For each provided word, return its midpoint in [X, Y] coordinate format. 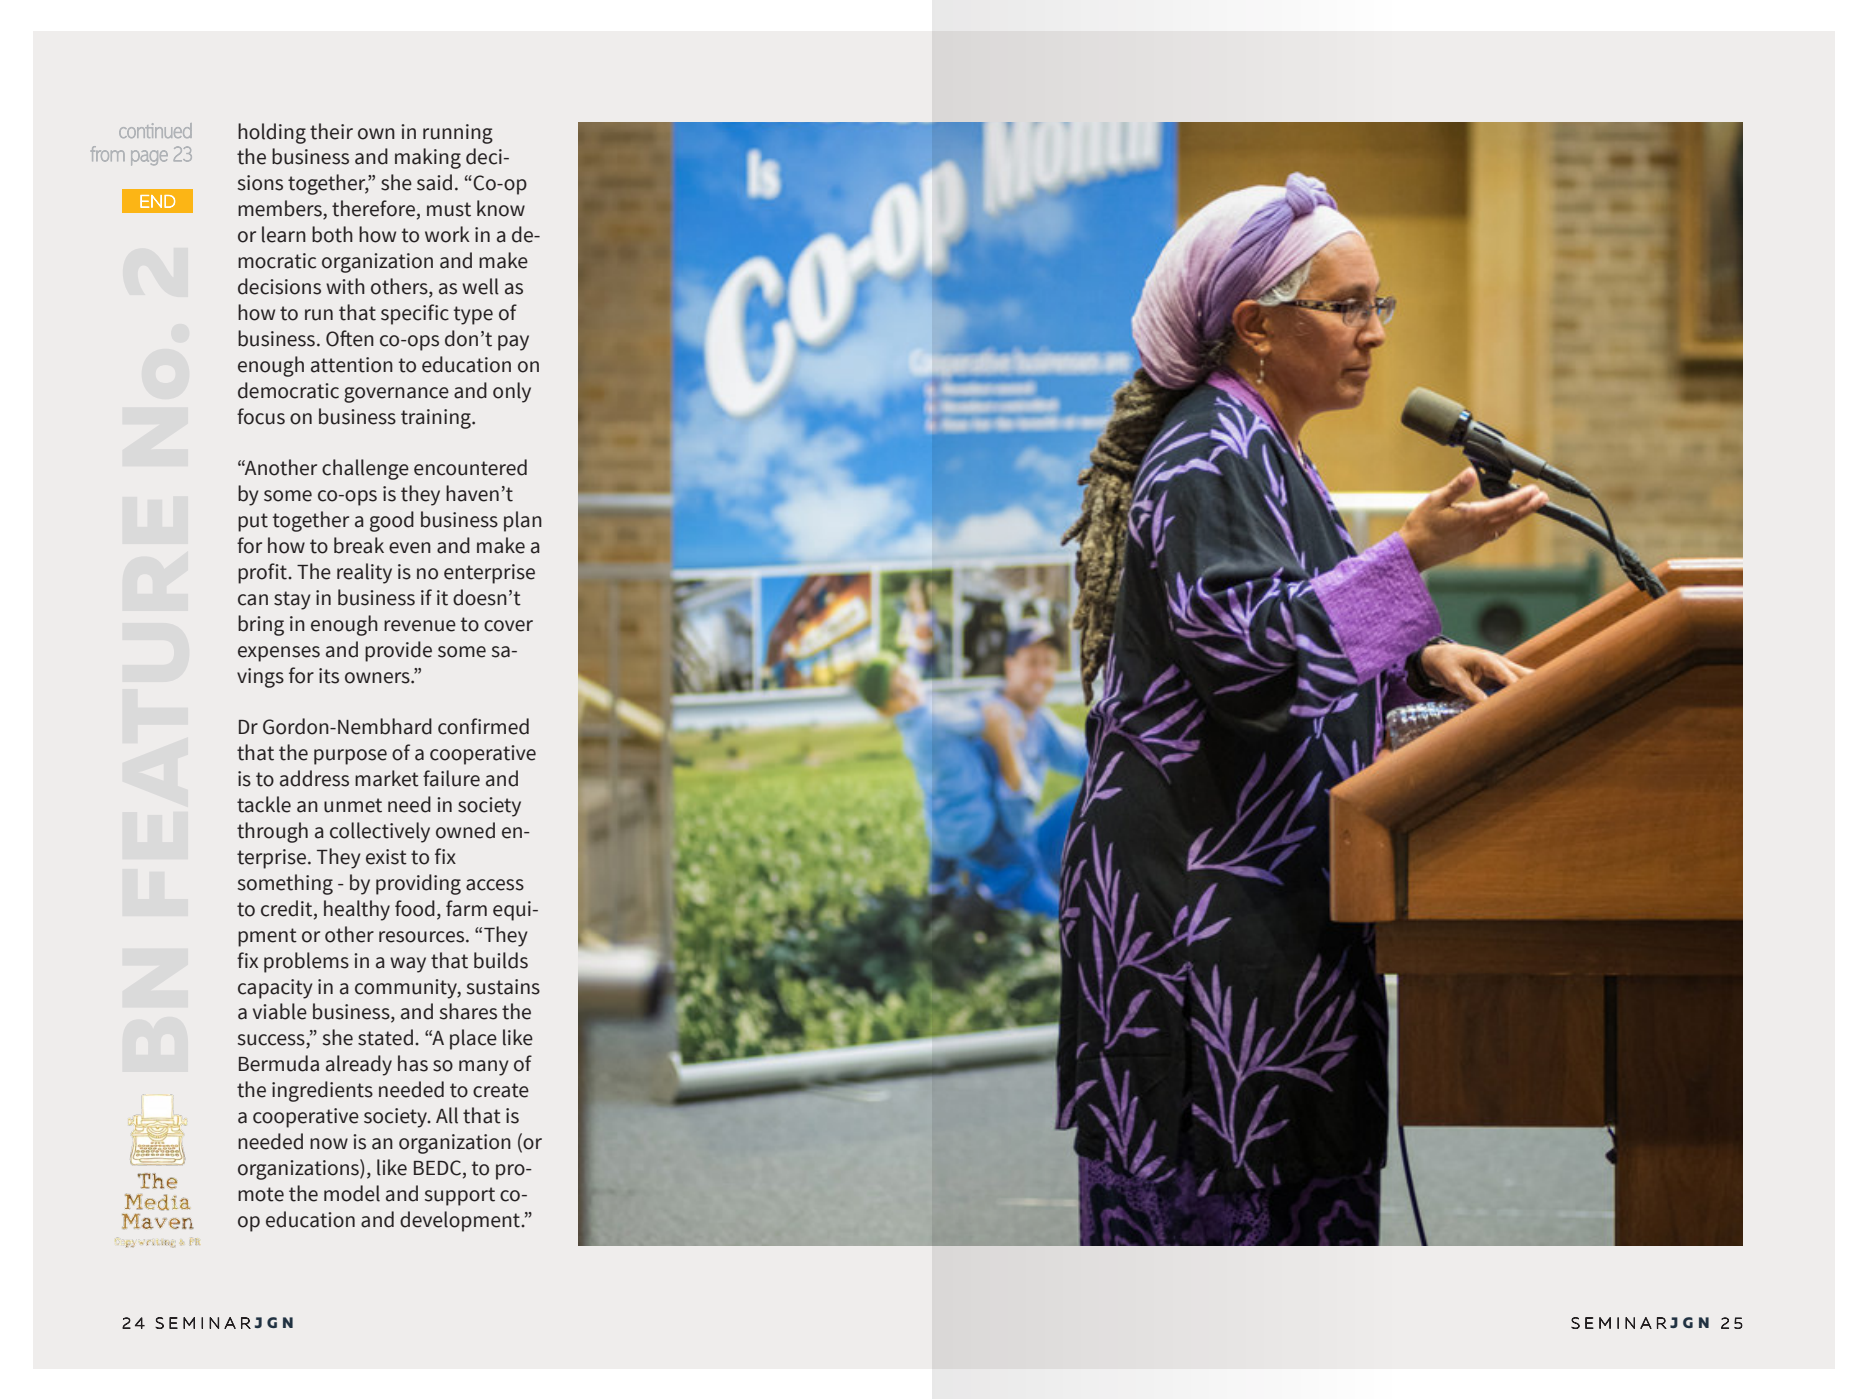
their [331, 131]
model [352, 1193]
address [314, 778]
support [460, 1196]
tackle [264, 804]
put [253, 522]
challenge [365, 469]
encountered [470, 467]
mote [261, 1194]
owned [465, 830]
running [458, 134]
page [149, 158]
